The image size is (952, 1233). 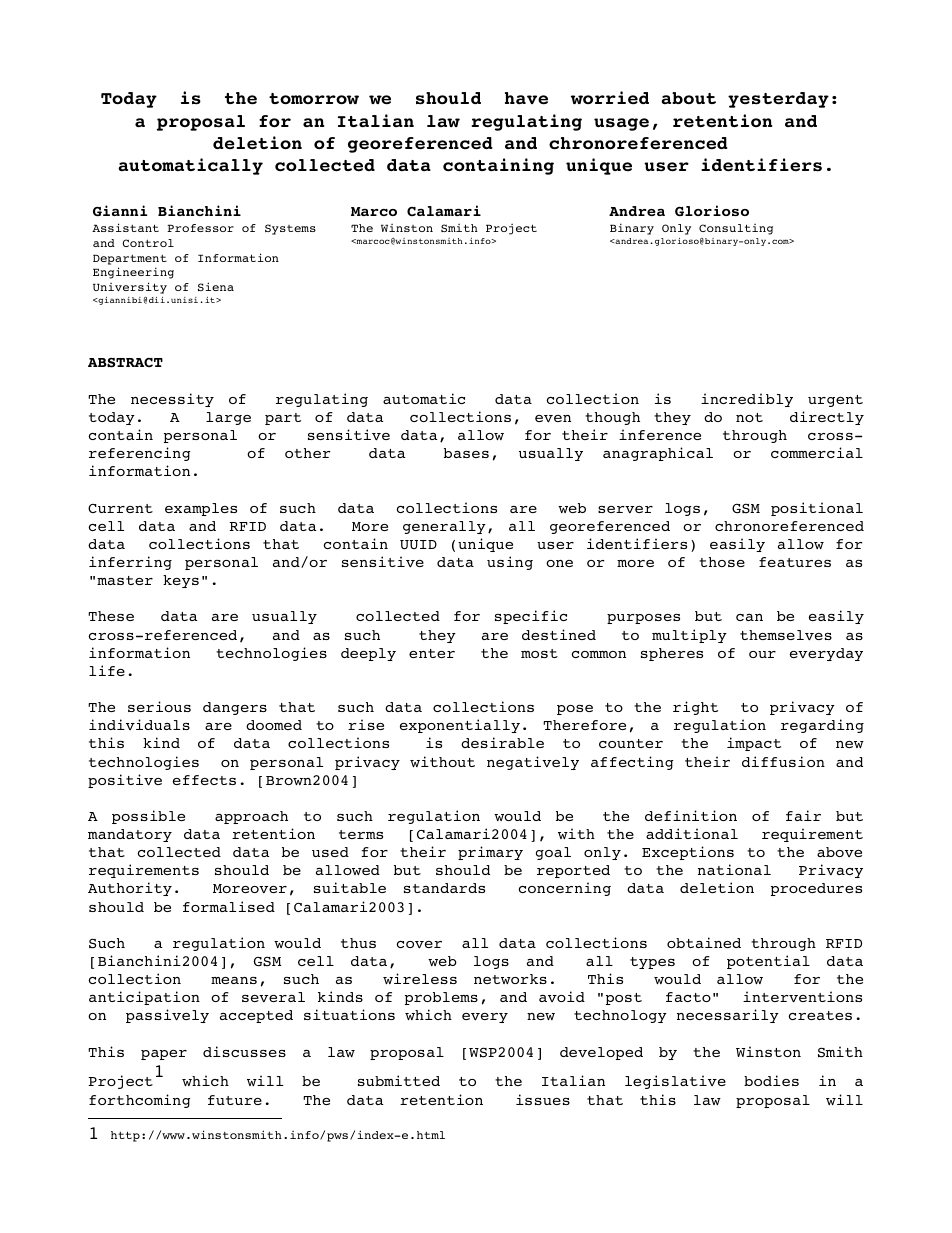 What do you see at coordinates (172, 400) in the screenshot?
I see `necessity` at bounding box center [172, 400].
